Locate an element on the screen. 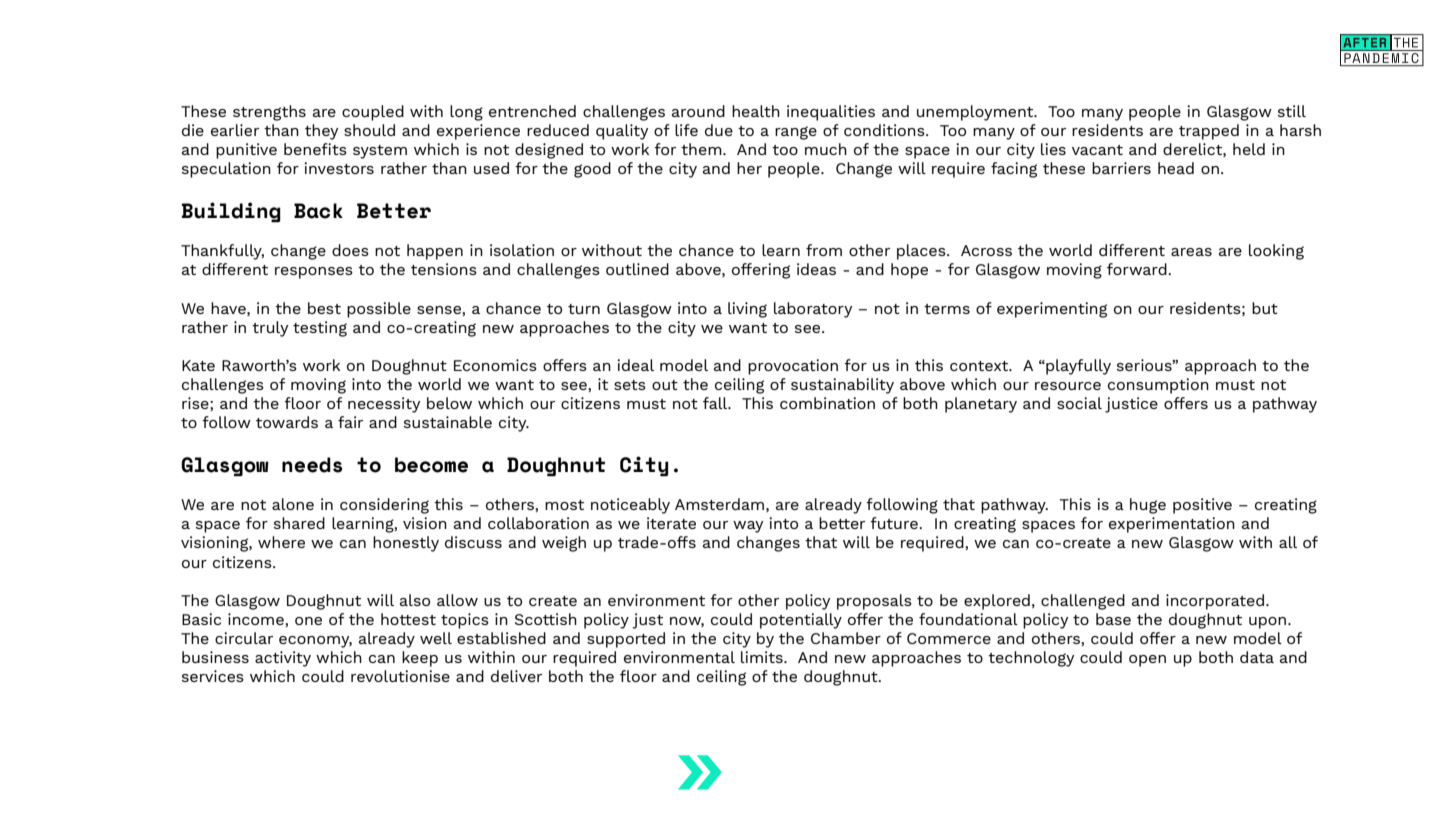 The image size is (1456, 819). limits is located at coordinates (763, 657).
